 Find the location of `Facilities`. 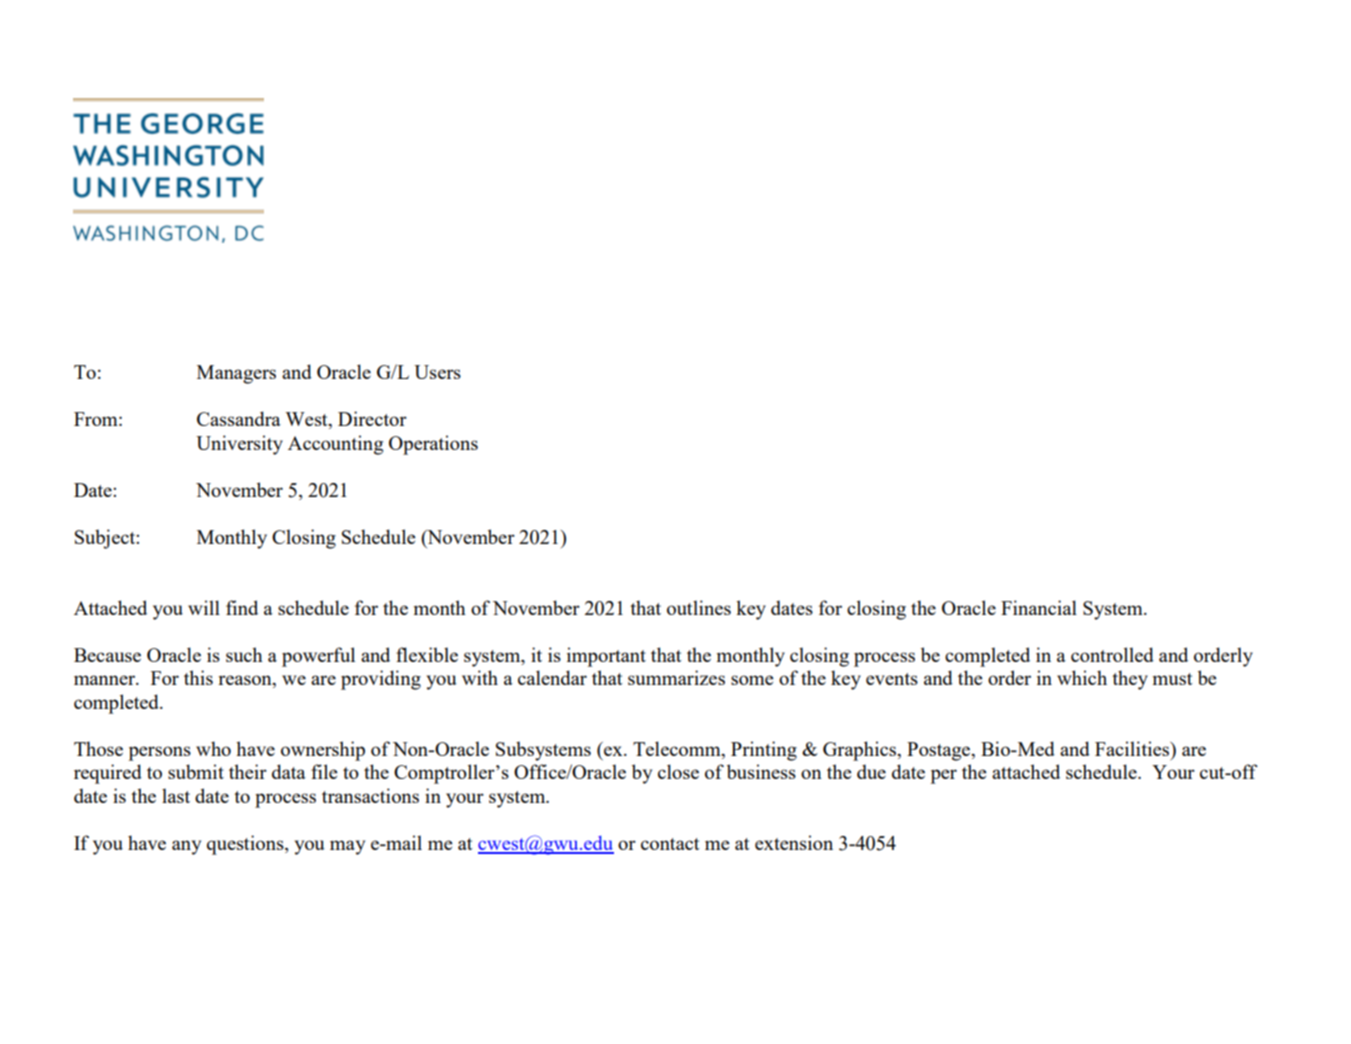

Facilities is located at coordinates (1133, 750).
